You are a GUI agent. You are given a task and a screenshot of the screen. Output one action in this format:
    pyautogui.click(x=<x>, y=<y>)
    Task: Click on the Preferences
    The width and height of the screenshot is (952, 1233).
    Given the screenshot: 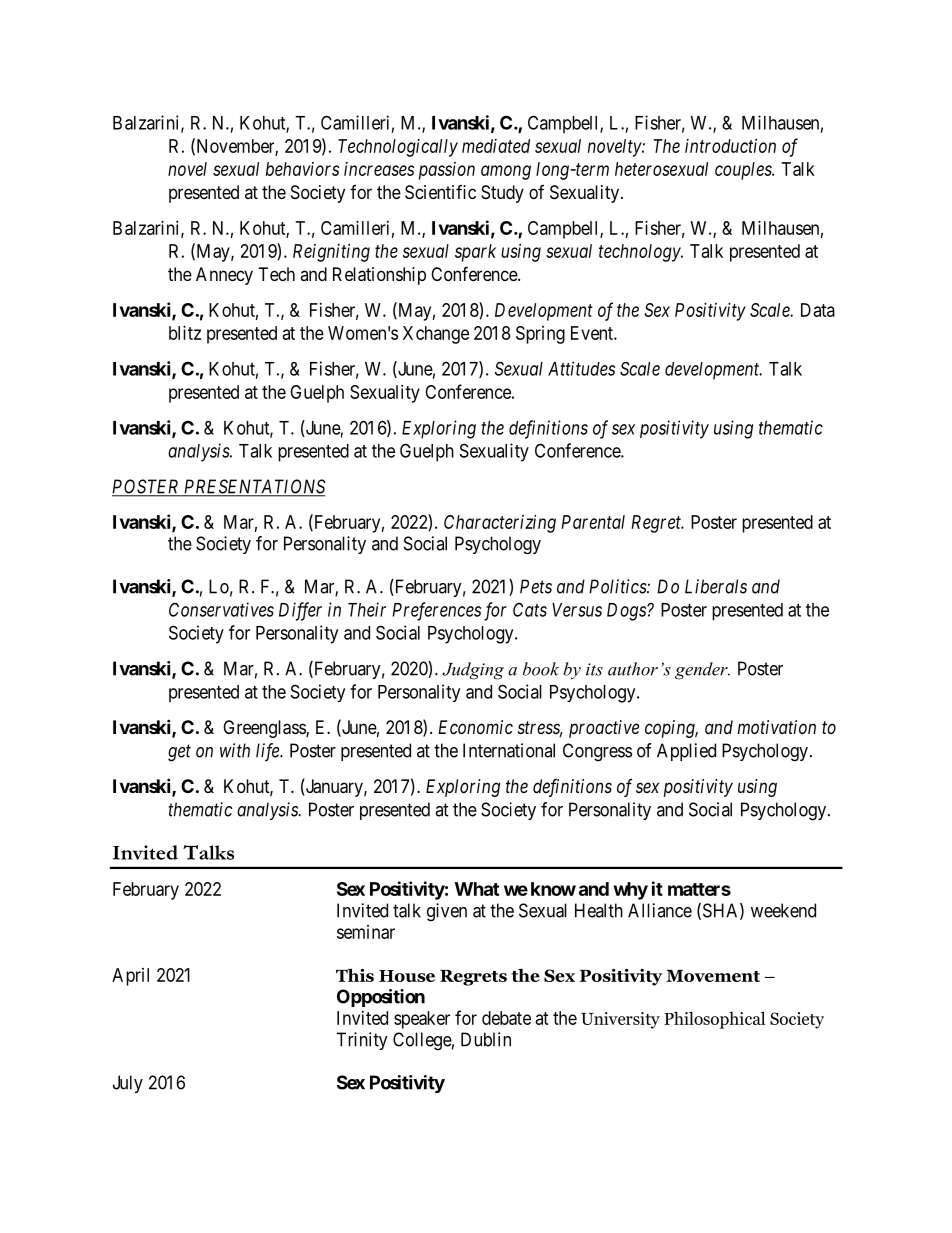 What is the action you would take?
    pyautogui.click(x=436, y=611)
